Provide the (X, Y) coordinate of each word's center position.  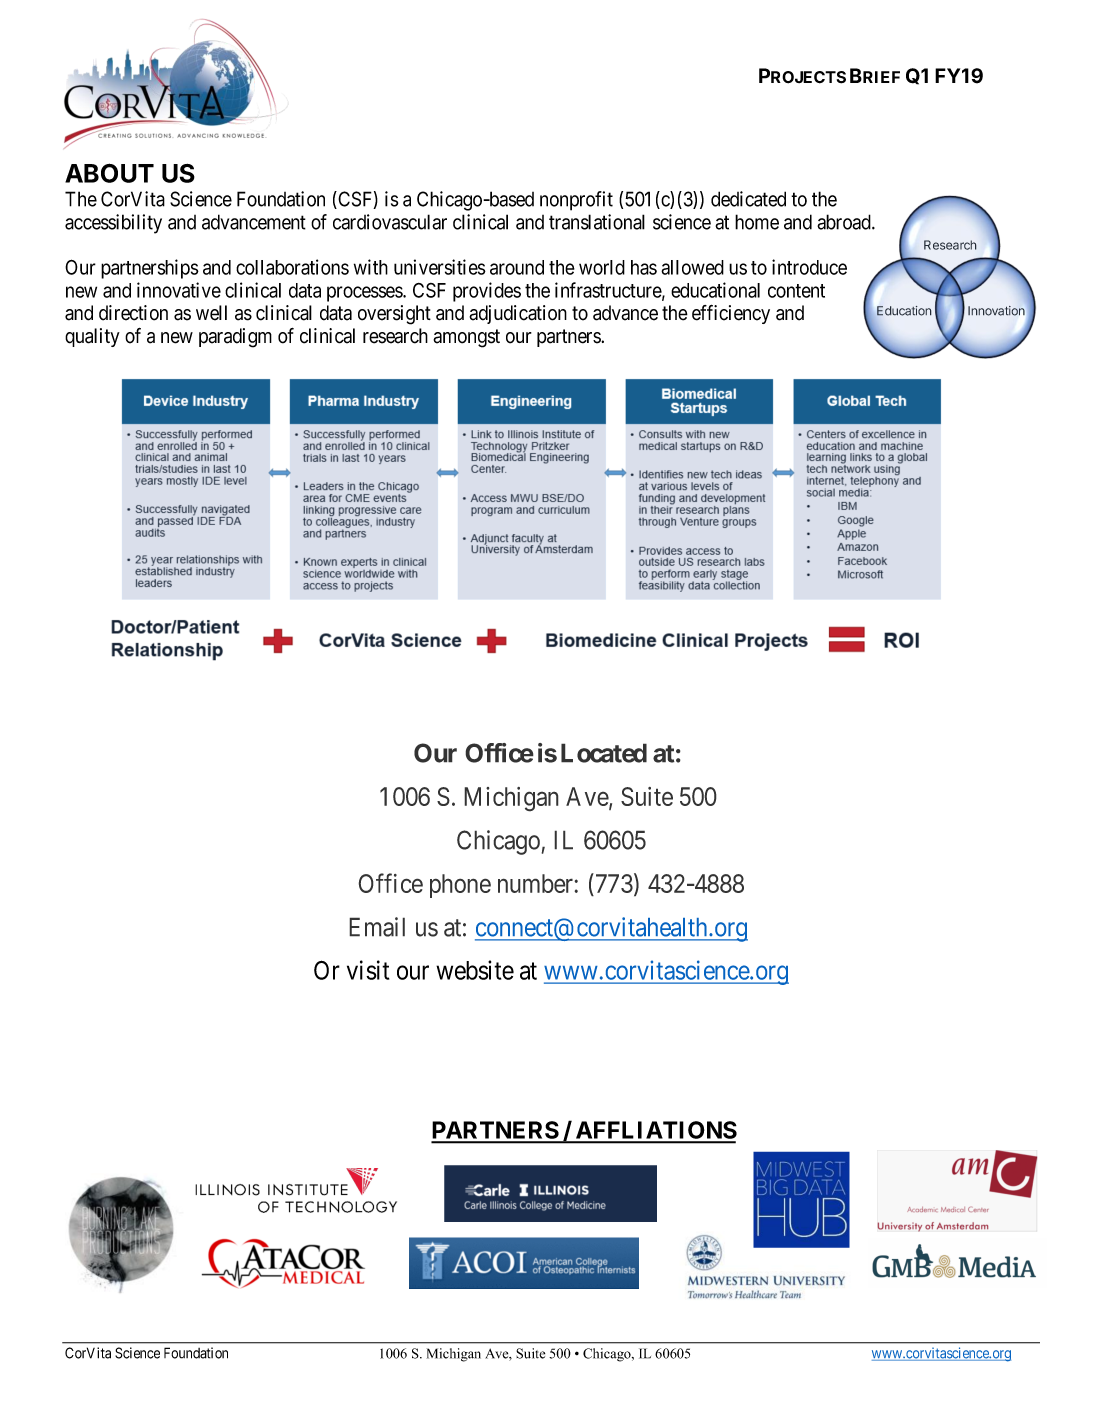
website (475, 970)
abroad (845, 222)
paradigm (235, 338)
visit (368, 970)
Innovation (996, 311)
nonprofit (576, 201)
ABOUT (109, 173)
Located (604, 753)
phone (460, 886)
